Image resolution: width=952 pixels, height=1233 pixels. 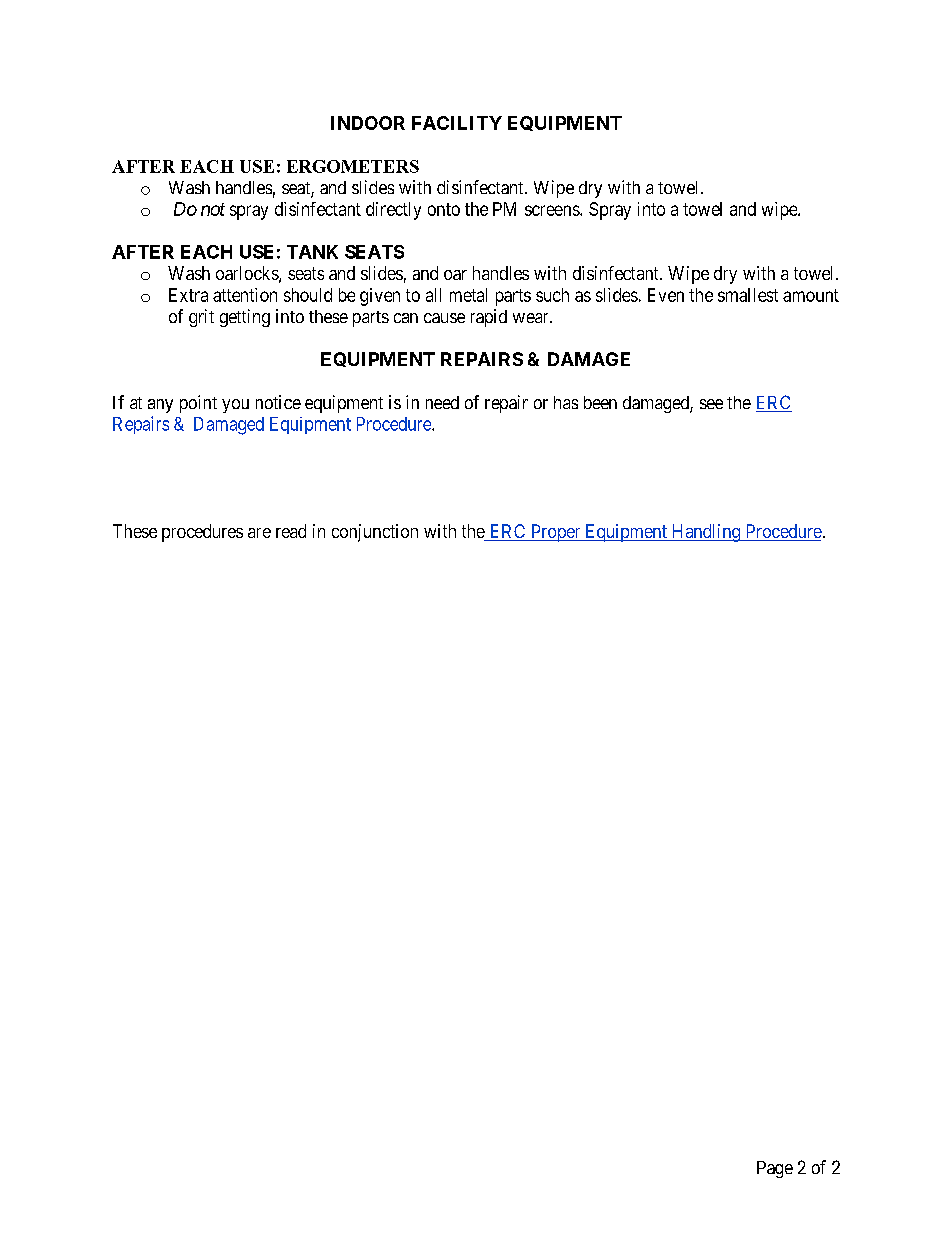 What do you see at coordinates (235, 406) in the document?
I see `you` at bounding box center [235, 406].
